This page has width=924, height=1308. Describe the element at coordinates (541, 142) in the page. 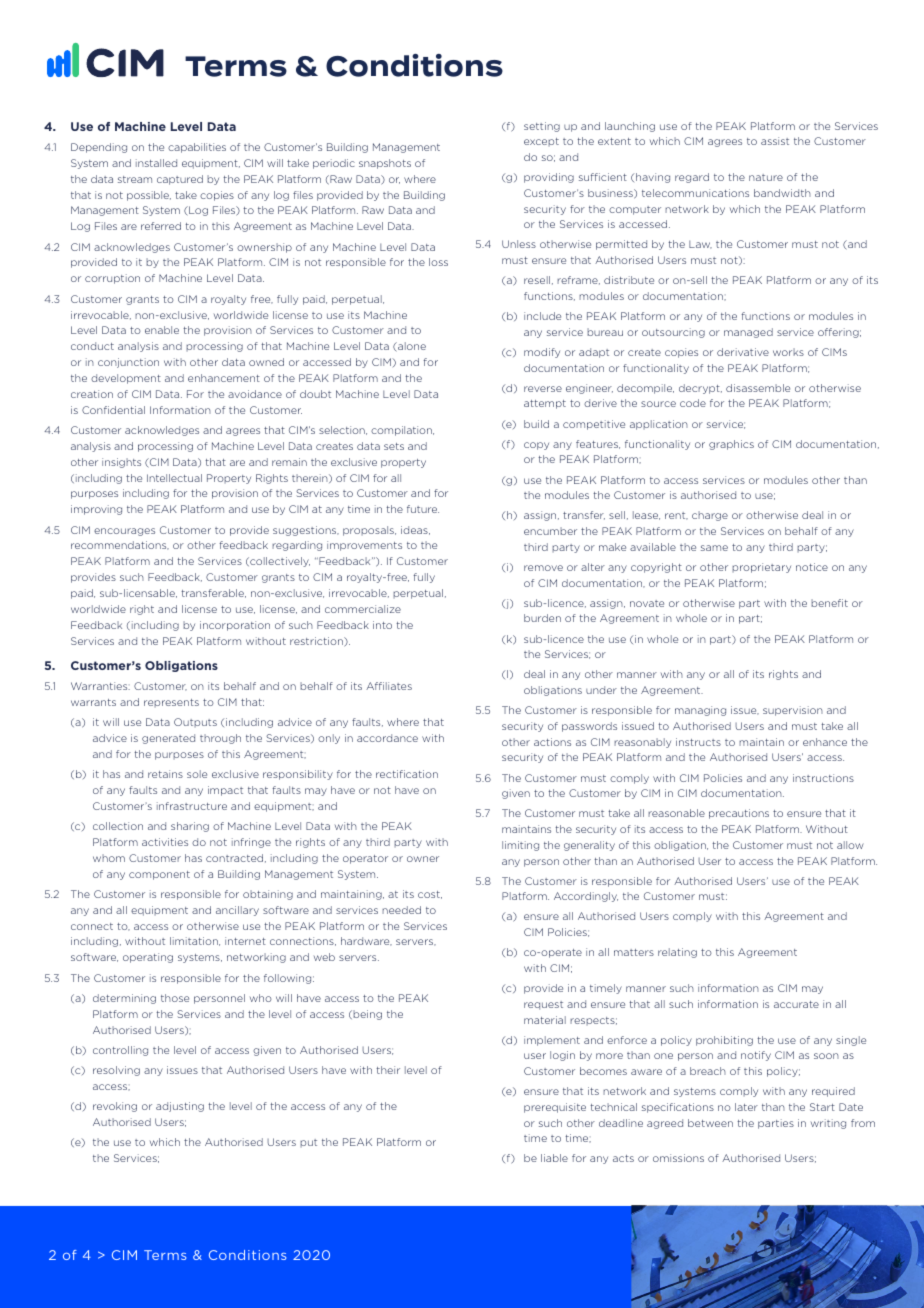

I see `except` at that location.
